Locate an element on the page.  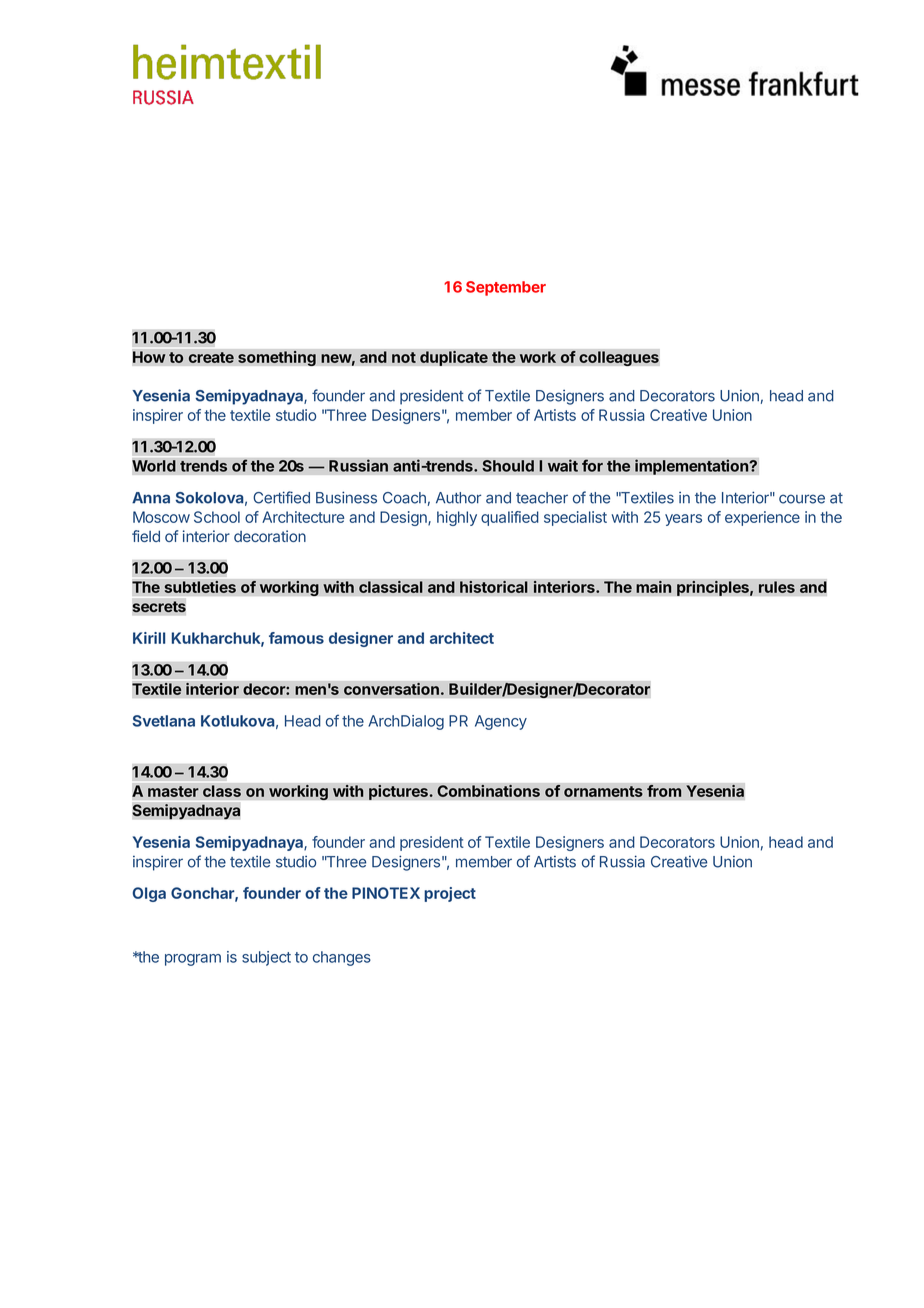
Svetlana is located at coordinates (163, 721).
